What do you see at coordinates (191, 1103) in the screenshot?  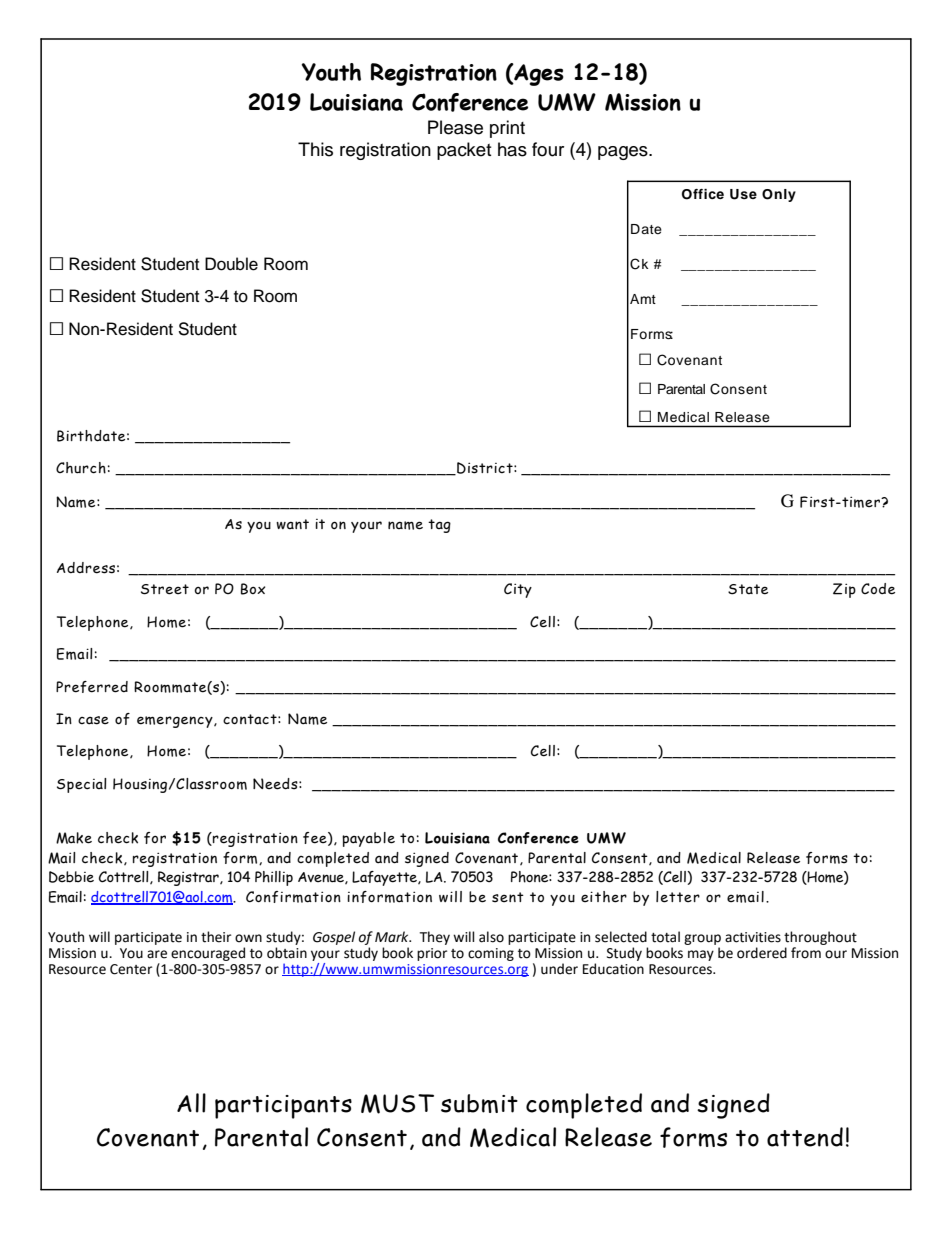 I see `All` at bounding box center [191, 1103].
